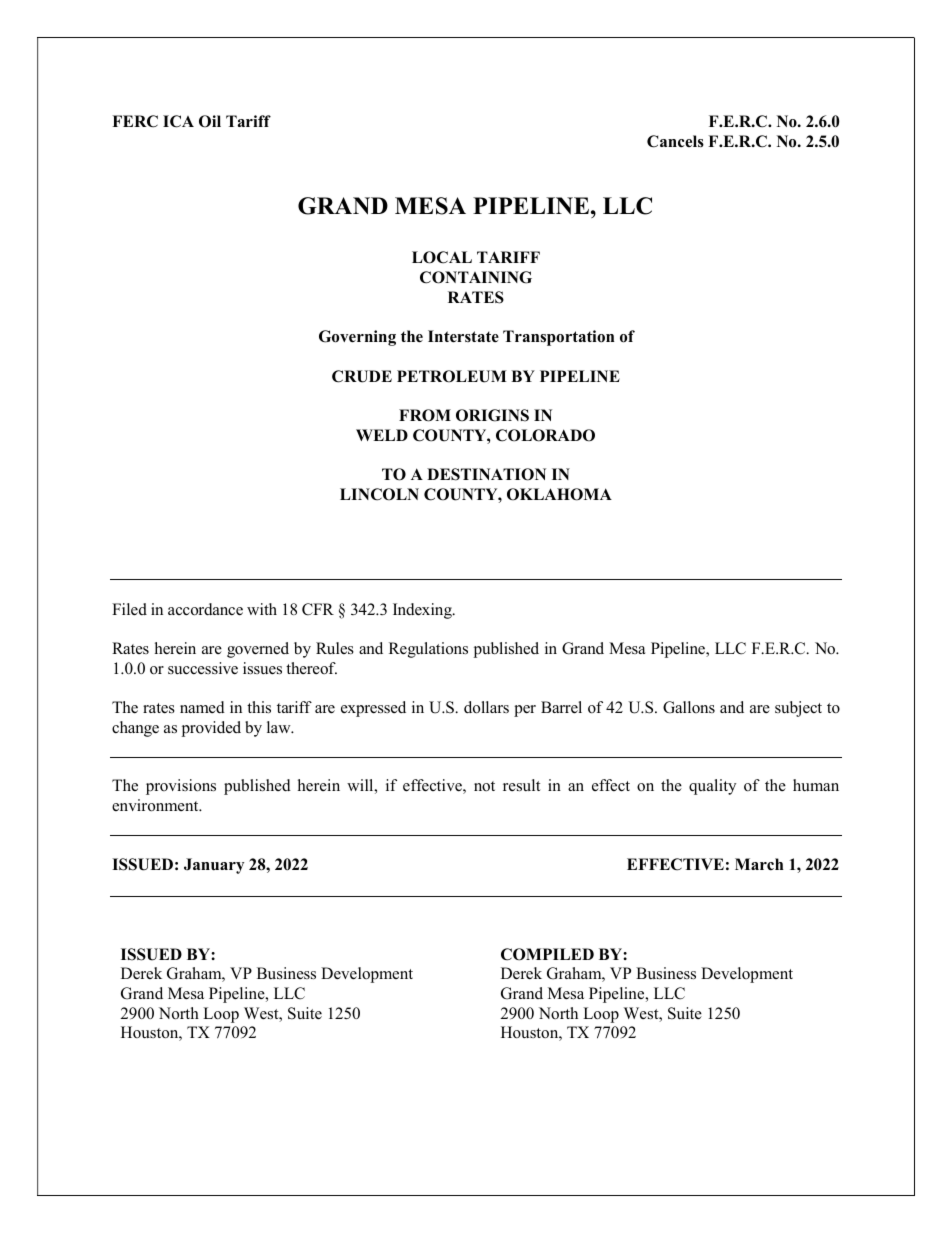 The image size is (952, 1233). Describe the element at coordinates (559, 494) in the screenshot. I see `OKLAHOMA` at that location.
